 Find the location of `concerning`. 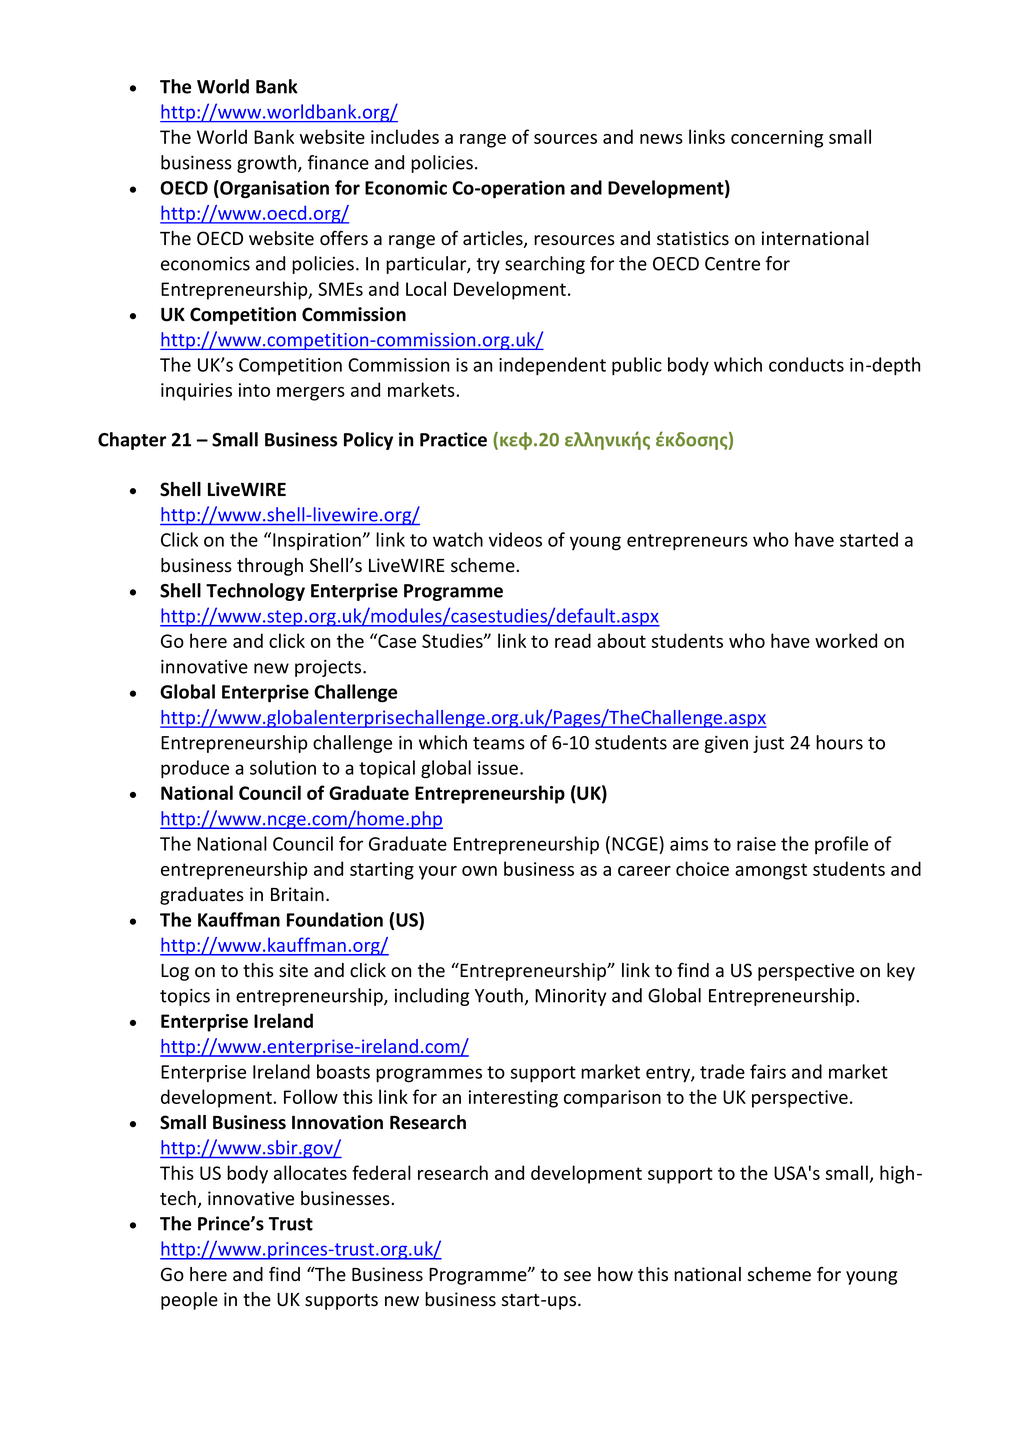

concerning is located at coordinates (777, 139).
